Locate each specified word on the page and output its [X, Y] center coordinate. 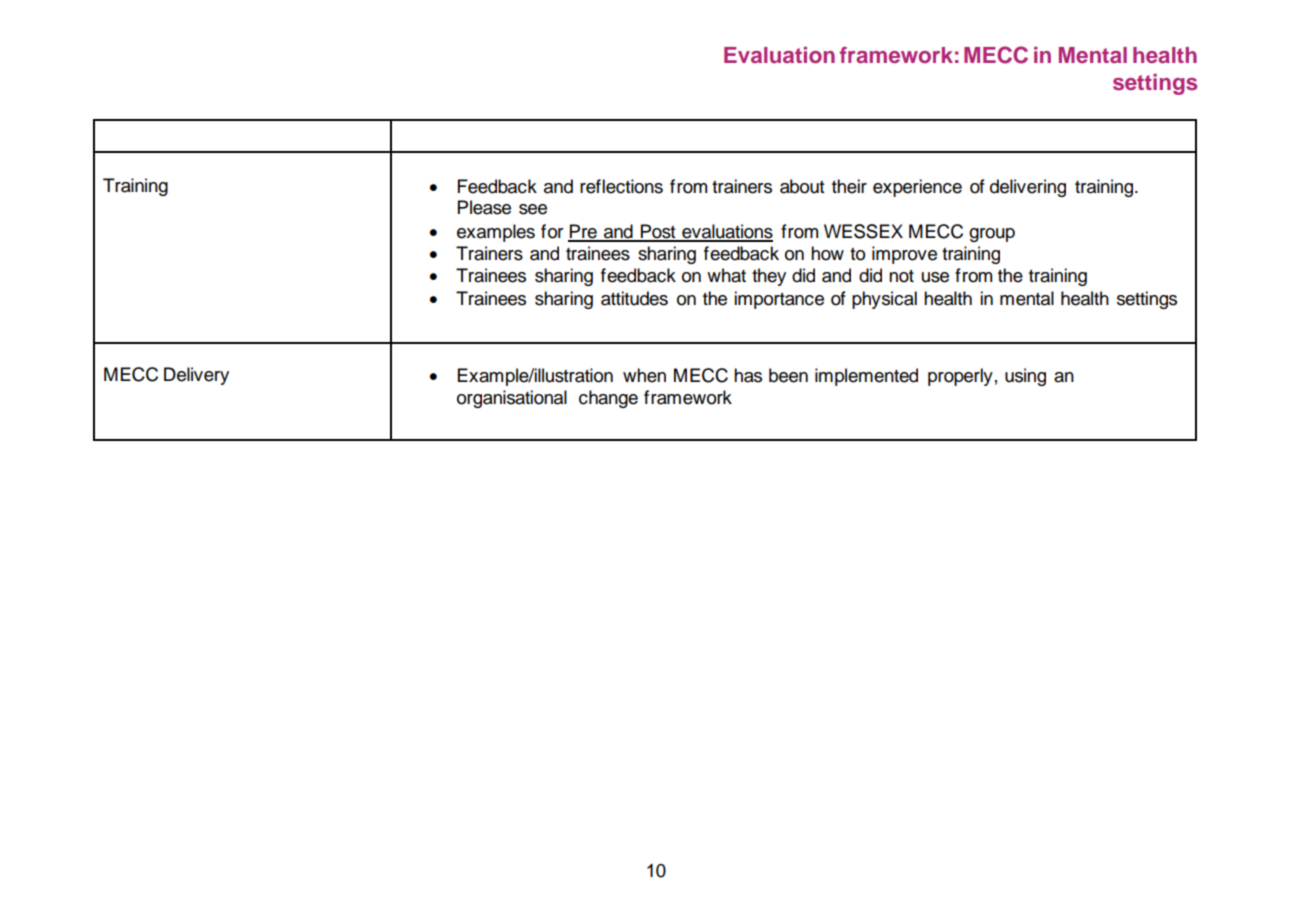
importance [779, 300]
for [552, 231]
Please [484, 207]
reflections [621, 186]
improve [904, 255]
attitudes [634, 298]
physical [884, 300]
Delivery [196, 376]
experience [917, 188]
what [726, 275]
